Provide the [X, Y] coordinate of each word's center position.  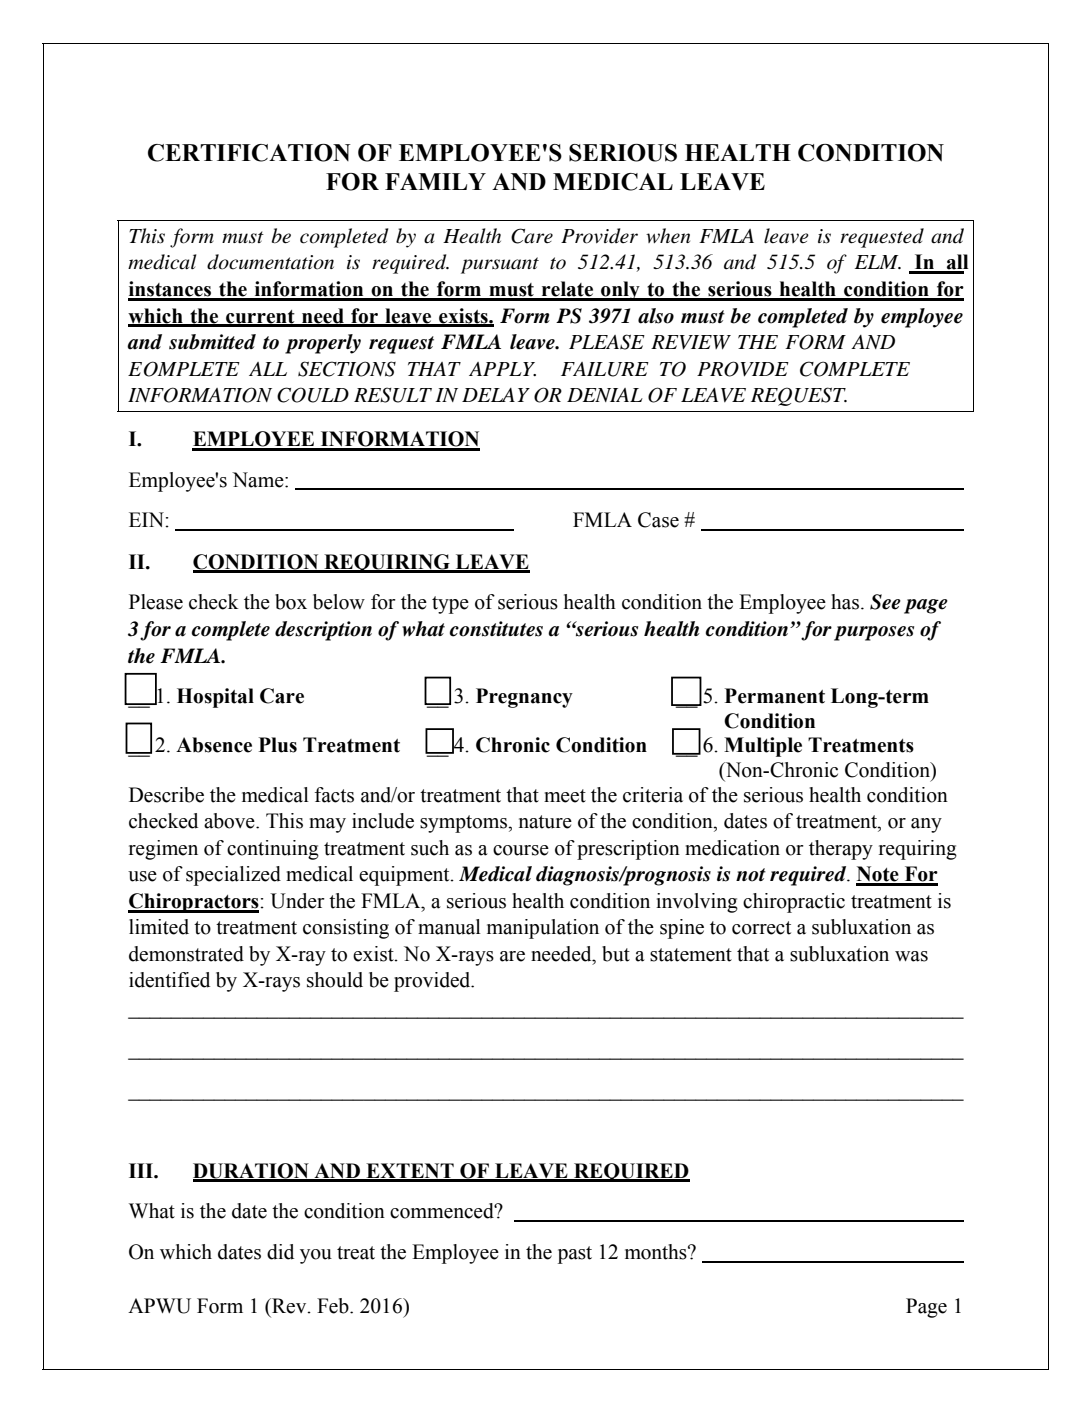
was [911, 956]
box [291, 602]
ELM [878, 262]
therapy [841, 850]
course [521, 850]
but [616, 954]
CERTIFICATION [249, 153]
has [846, 602]
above [230, 821]
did [280, 1252]
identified [169, 980]
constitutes [496, 629]
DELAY [496, 395]
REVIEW [691, 342]
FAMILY [435, 181]
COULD [313, 395]
